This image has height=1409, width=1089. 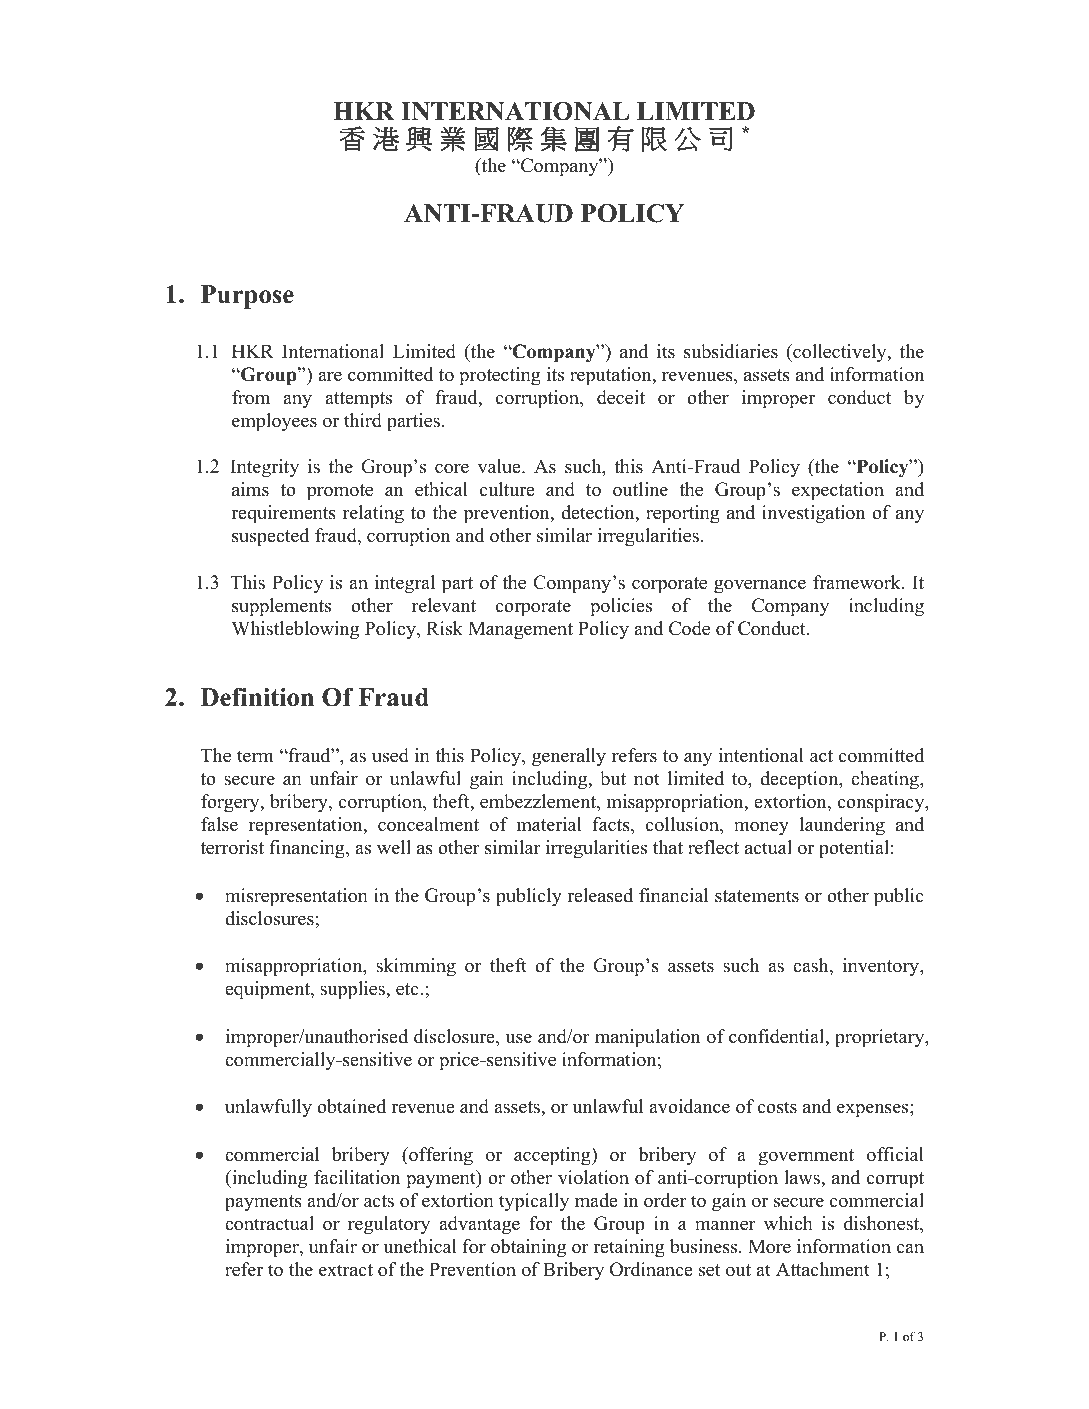 What do you see at coordinates (731, 351) in the image?
I see `subsidiaries` at bounding box center [731, 351].
